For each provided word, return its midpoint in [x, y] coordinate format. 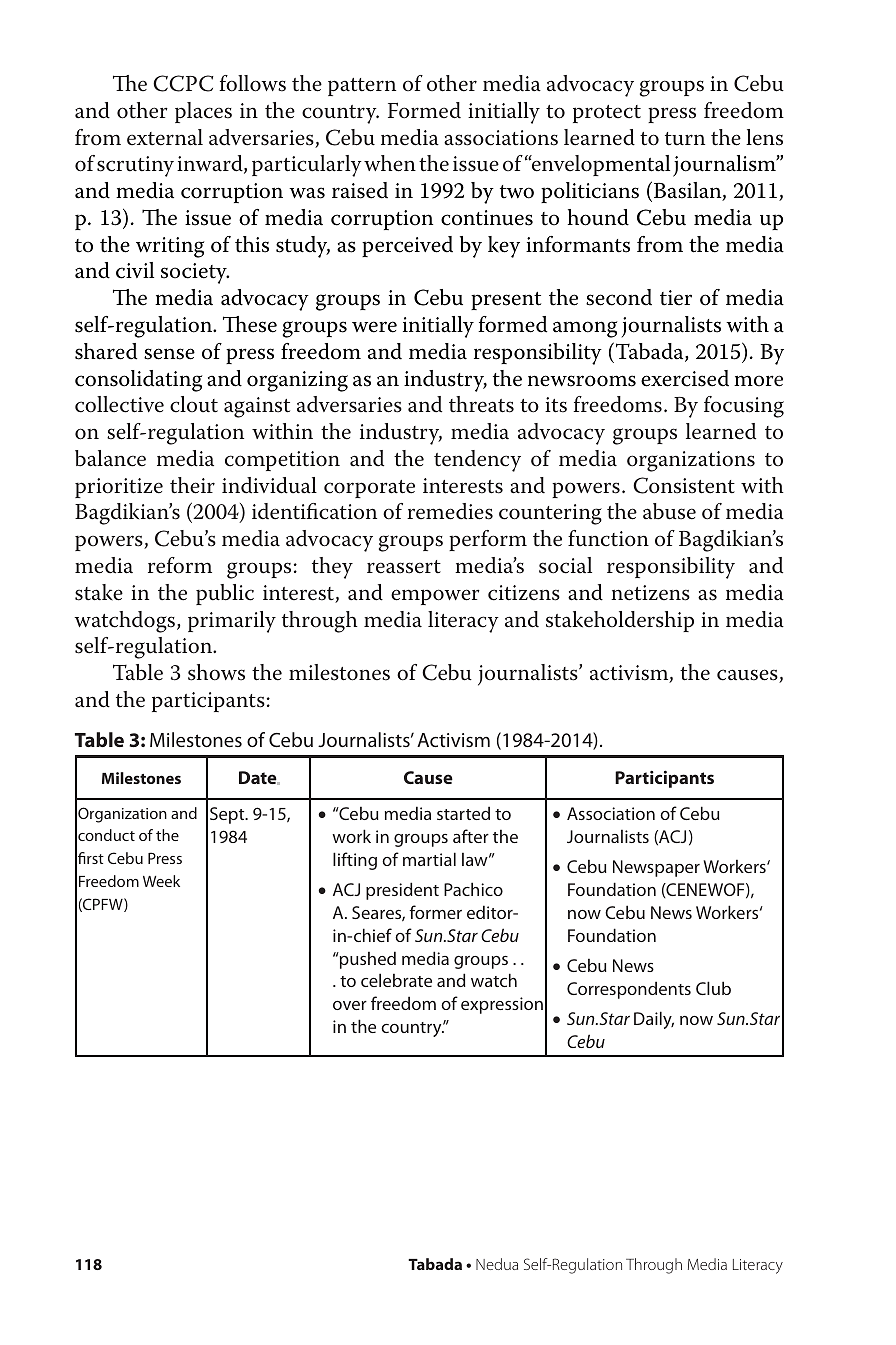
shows [216, 672]
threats [481, 404]
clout [194, 404]
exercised [685, 378]
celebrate [396, 980]
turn [685, 139]
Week [161, 881]
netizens [650, 593]
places [203, 112]
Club [713, 988]
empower [435, 597]
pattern [362, 87]
